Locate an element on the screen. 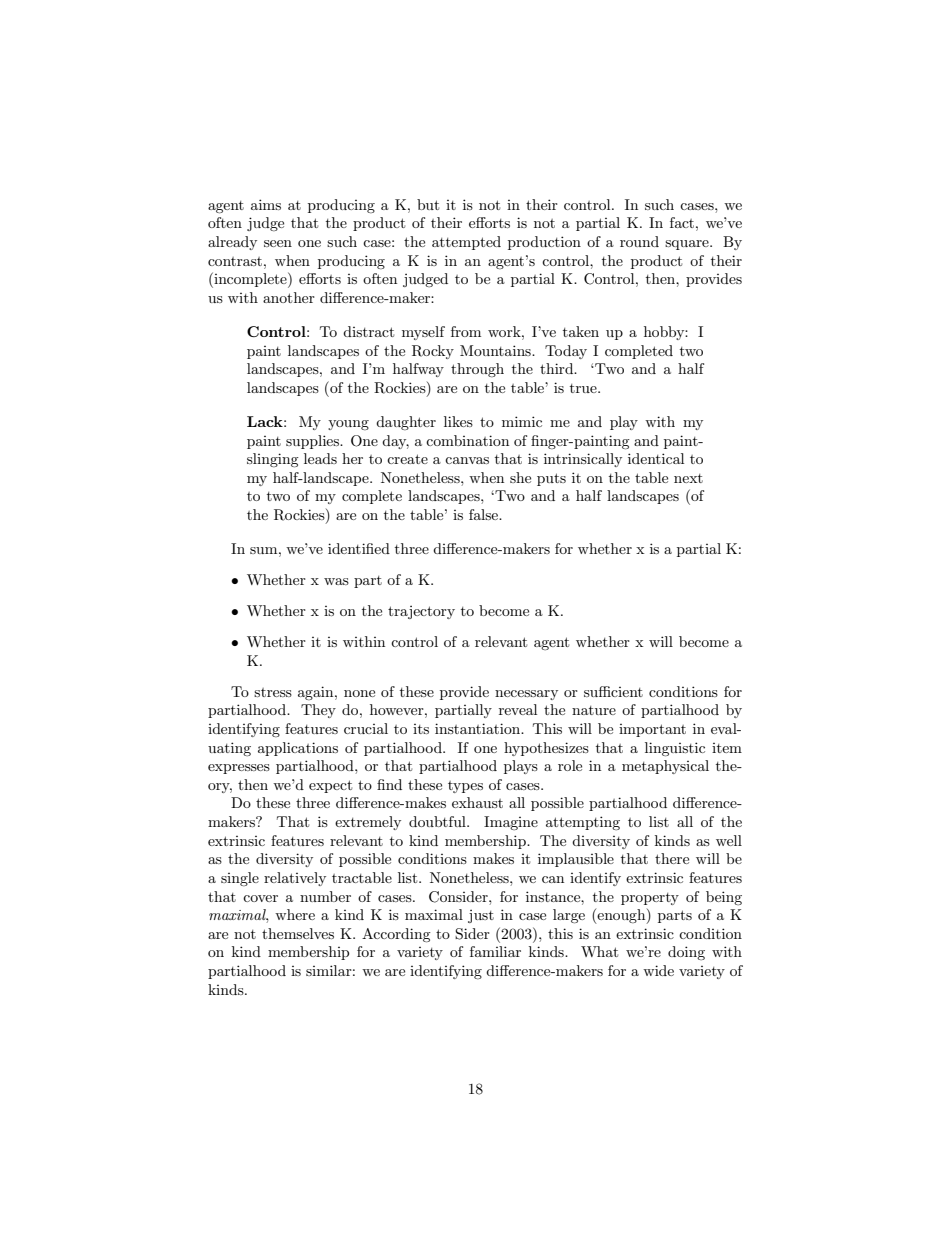 This screenshot has height=1233, width=952. seen is located at coordinates (278, 243).
